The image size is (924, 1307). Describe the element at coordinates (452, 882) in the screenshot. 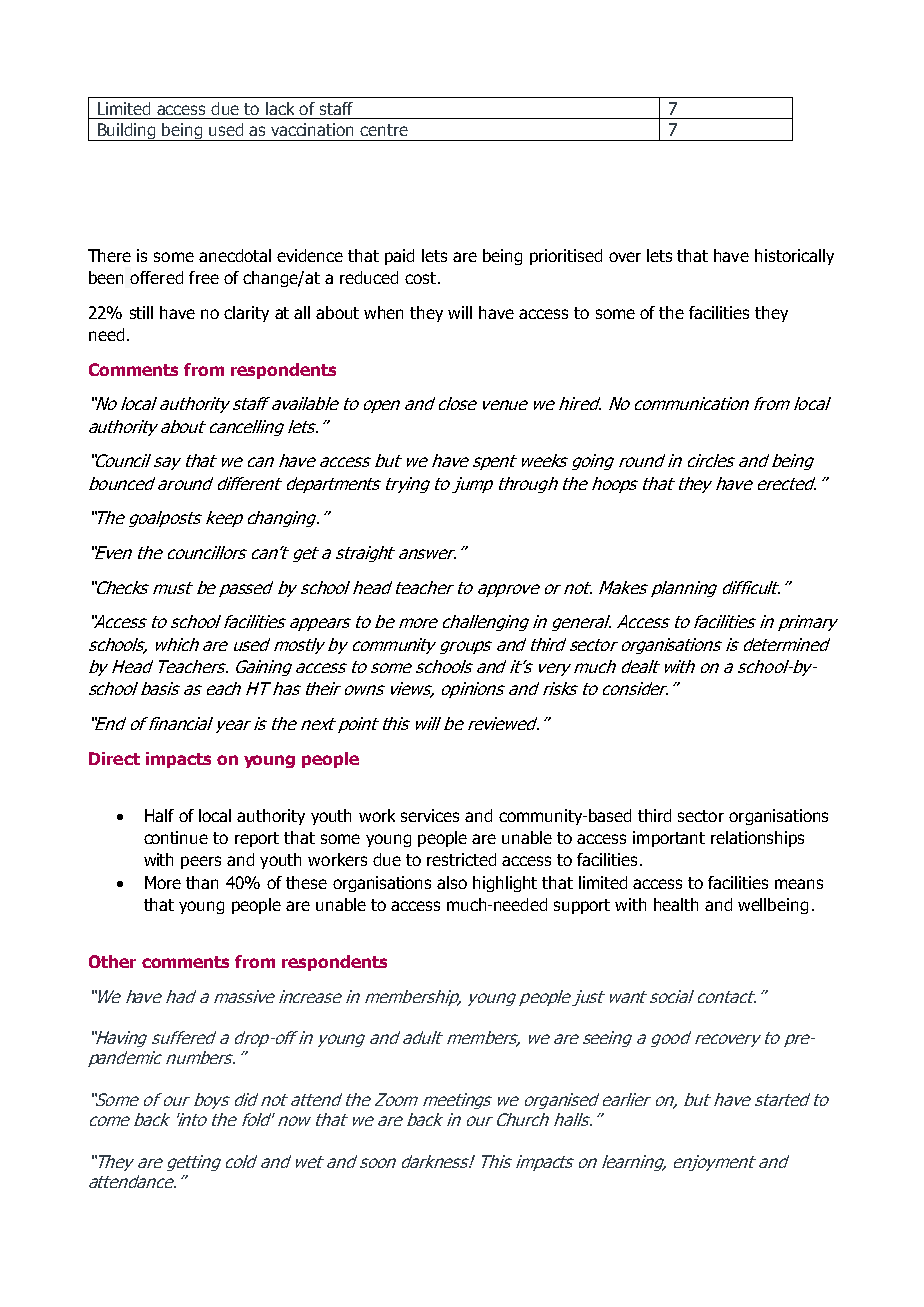

I see `also` at that location.
